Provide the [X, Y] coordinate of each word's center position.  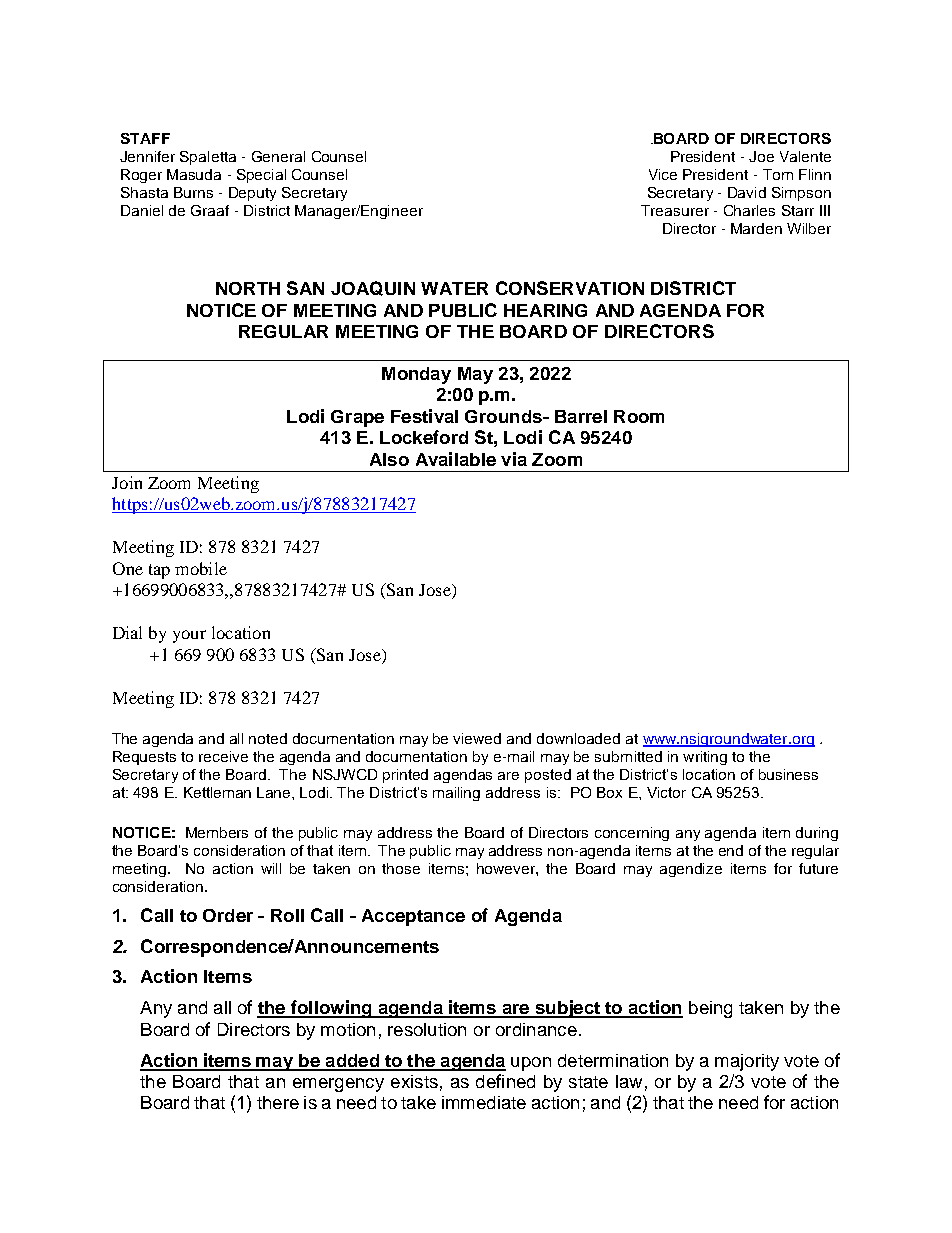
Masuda [194, 174]
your [189, 636]
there [278, 1102]
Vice [663, 174]
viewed [477, 738]
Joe [761, 156]
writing [705, 758]
